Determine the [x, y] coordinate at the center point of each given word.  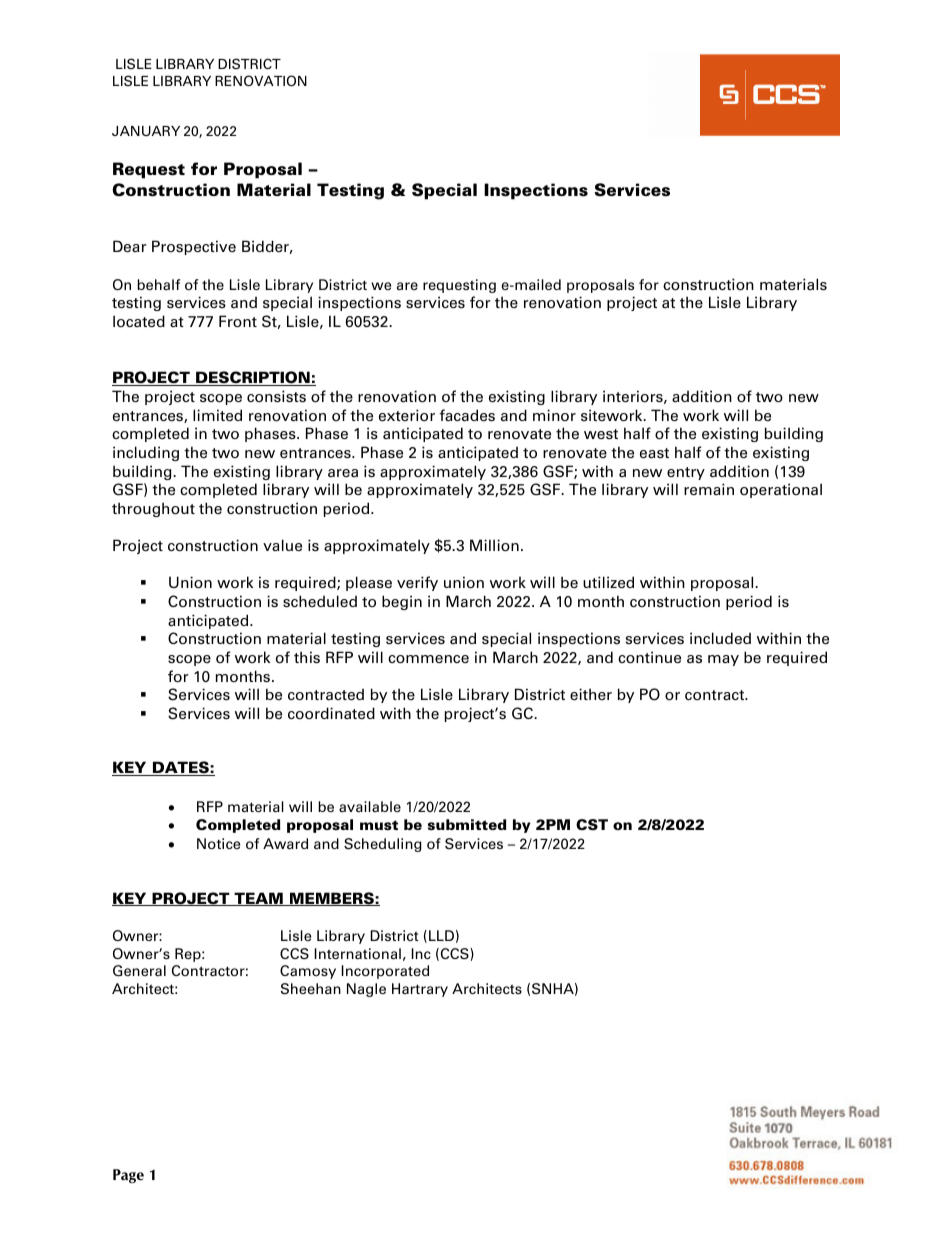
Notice [218, 844]
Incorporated [385, 972]
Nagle [366, 990]
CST [592, 825]
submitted [467, 824]
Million [494, 545]
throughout [153, 509]
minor [554, 415]
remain [709, 489]
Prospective [194, 247]
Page [128, 1176]
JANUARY [146, 131]
